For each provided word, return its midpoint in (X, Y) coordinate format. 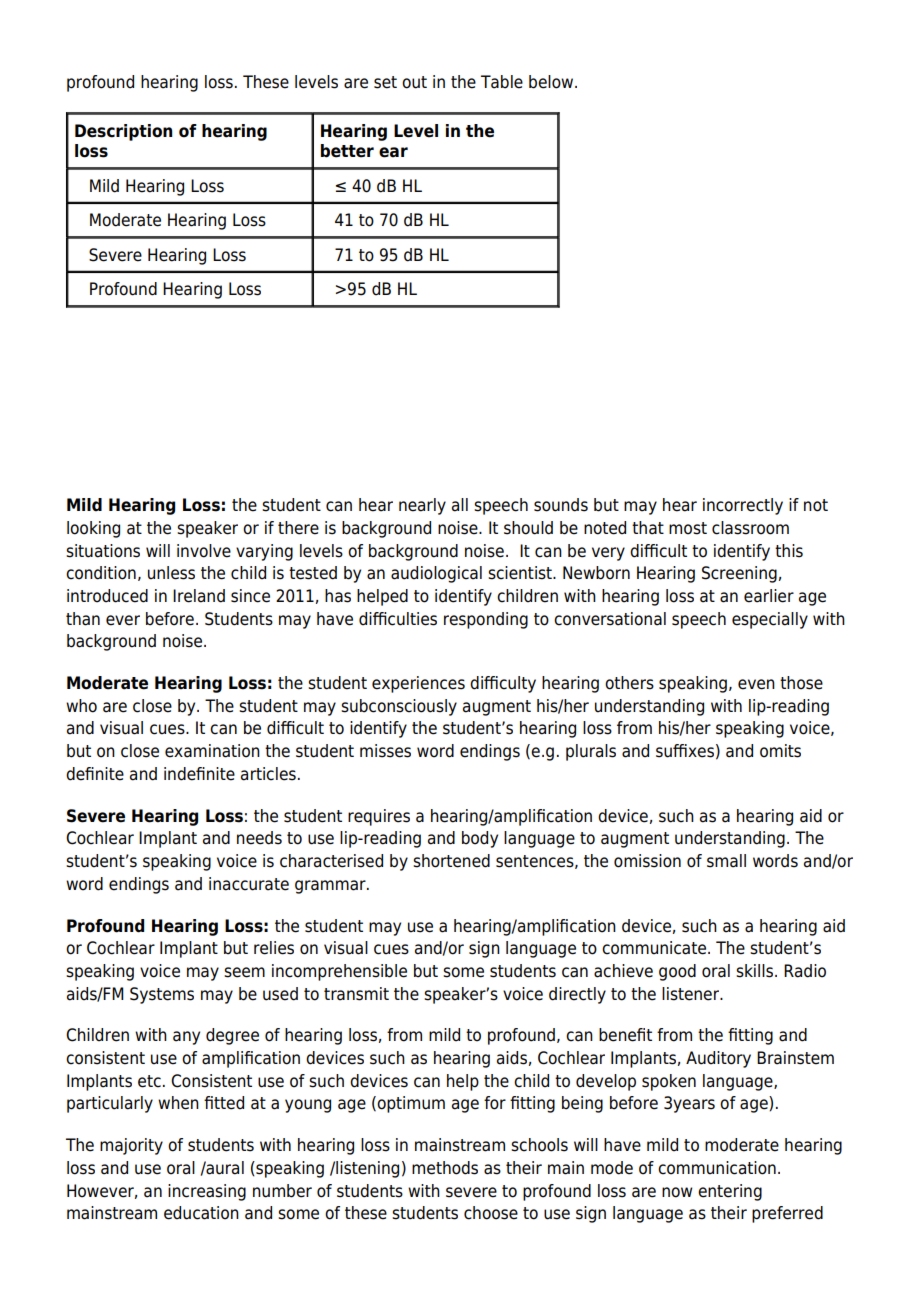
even (756, 684)
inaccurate (249, 884)
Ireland (199, 596)
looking (93, 529)
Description (123, 132)
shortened (451, 861)
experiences (418, 684)
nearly (422, 506)
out (414, 82)
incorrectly (743, 506)
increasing (207, 1192)
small (726, 861)
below (552, 82)
